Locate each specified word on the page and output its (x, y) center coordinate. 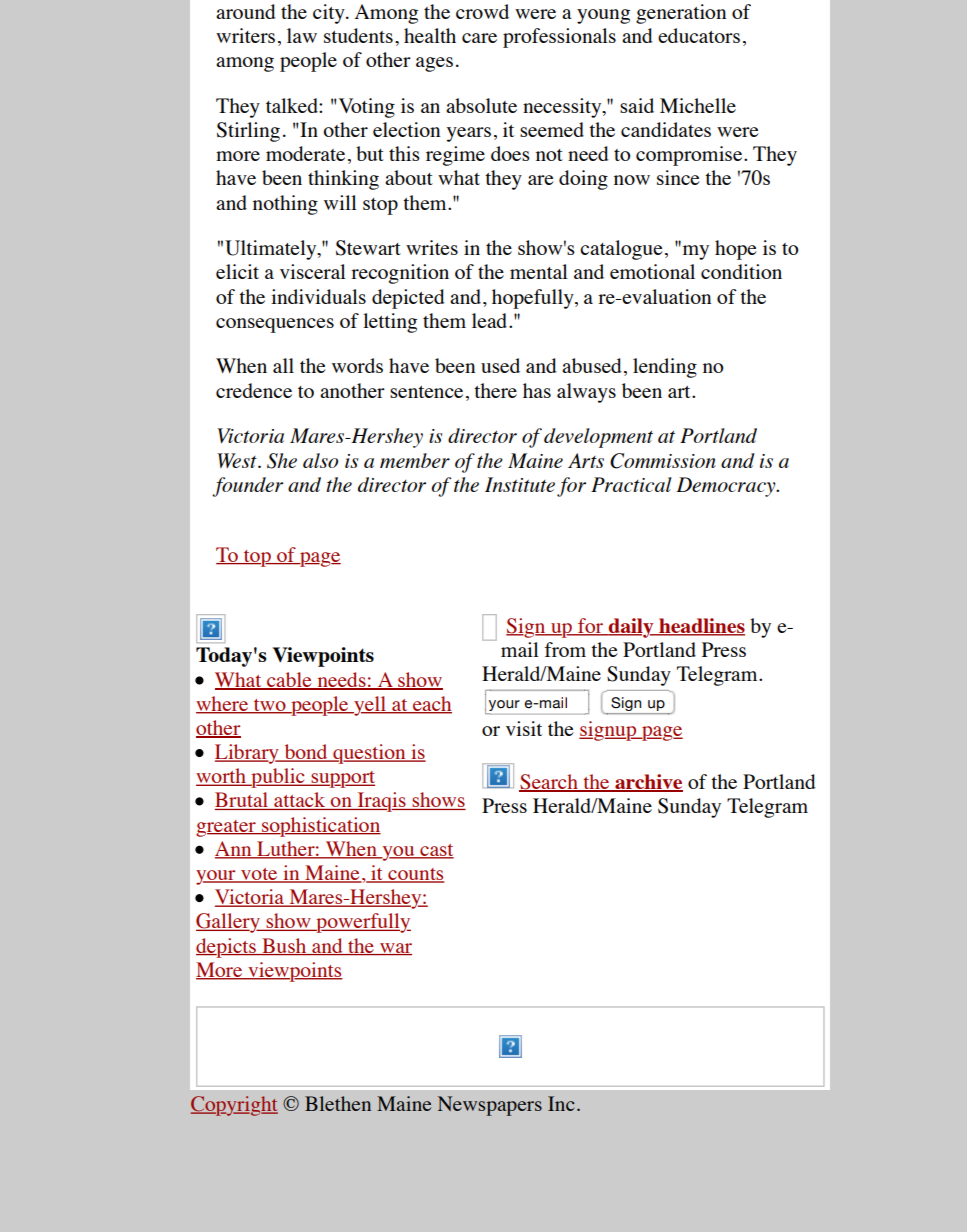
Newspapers (490, 1106)
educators (699, 35)
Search (549, 782)
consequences (275, 325)
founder (247, 487)
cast (436, 851)
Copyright (234, 1106)
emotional (652, 271)
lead (491, 320)
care (479, 38)
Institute (520, 484)
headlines (701, 627)
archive (648, 782)
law (302, 35)
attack (300, 801)
